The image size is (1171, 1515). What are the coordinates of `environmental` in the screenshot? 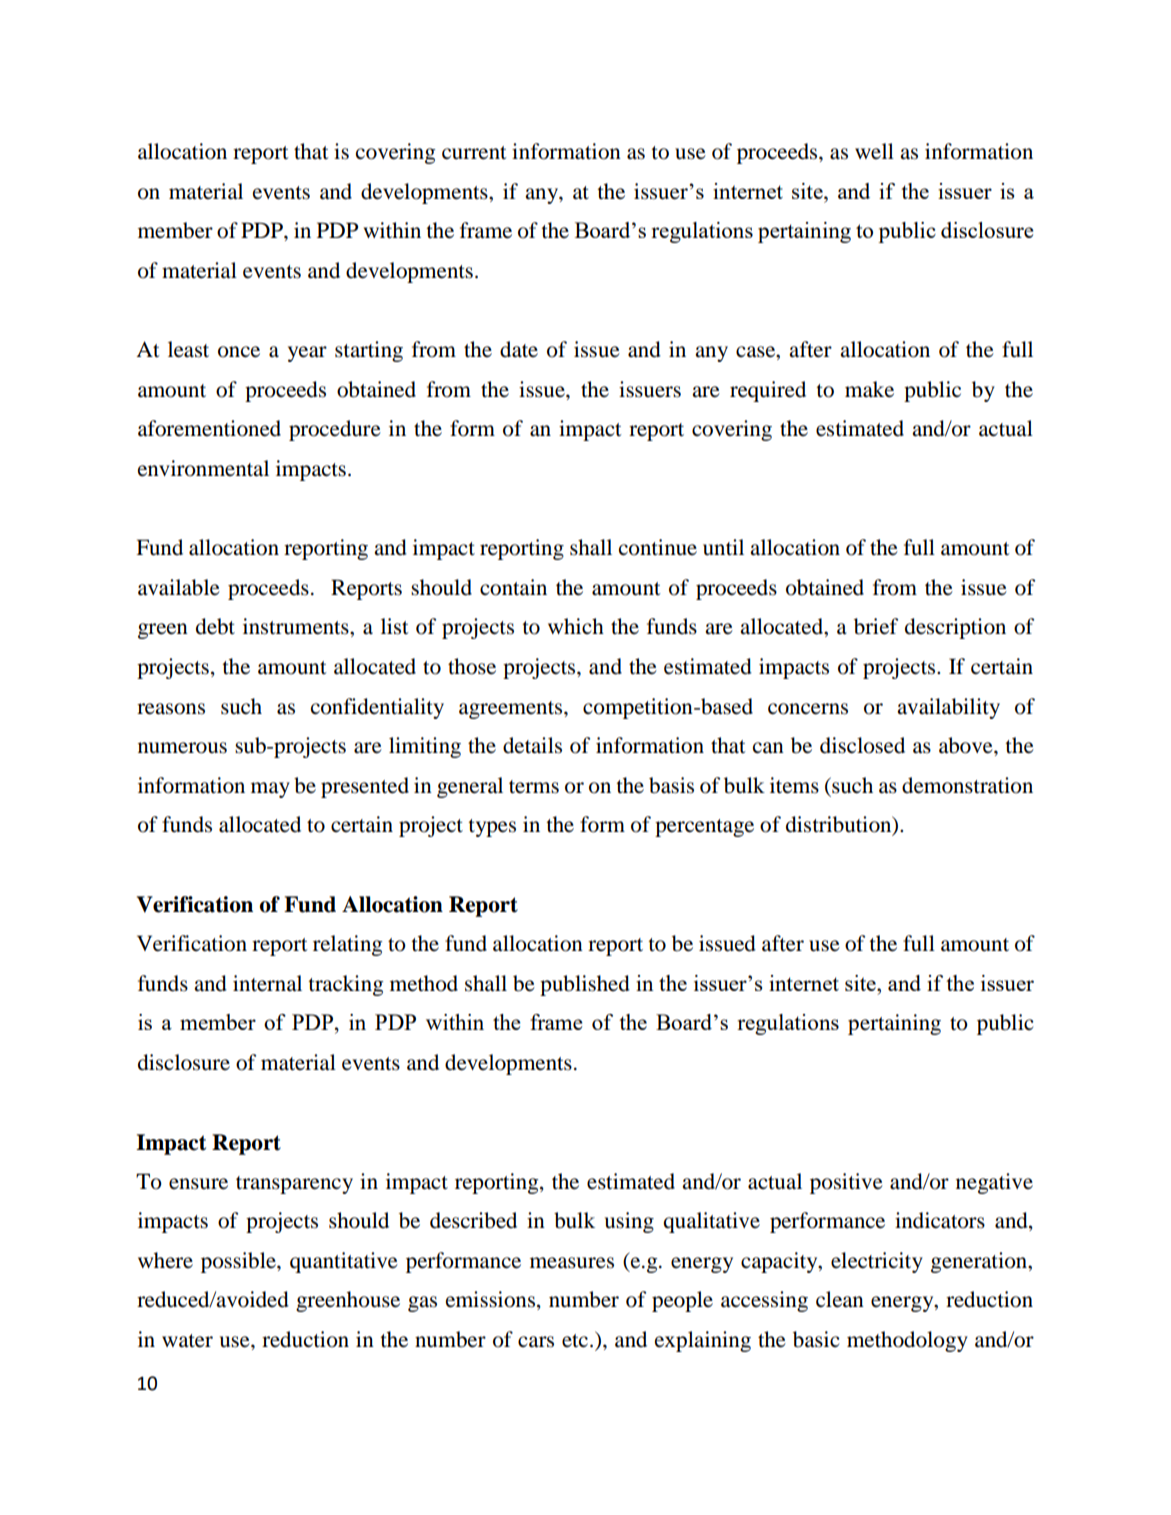 It's located at (203, 468).
